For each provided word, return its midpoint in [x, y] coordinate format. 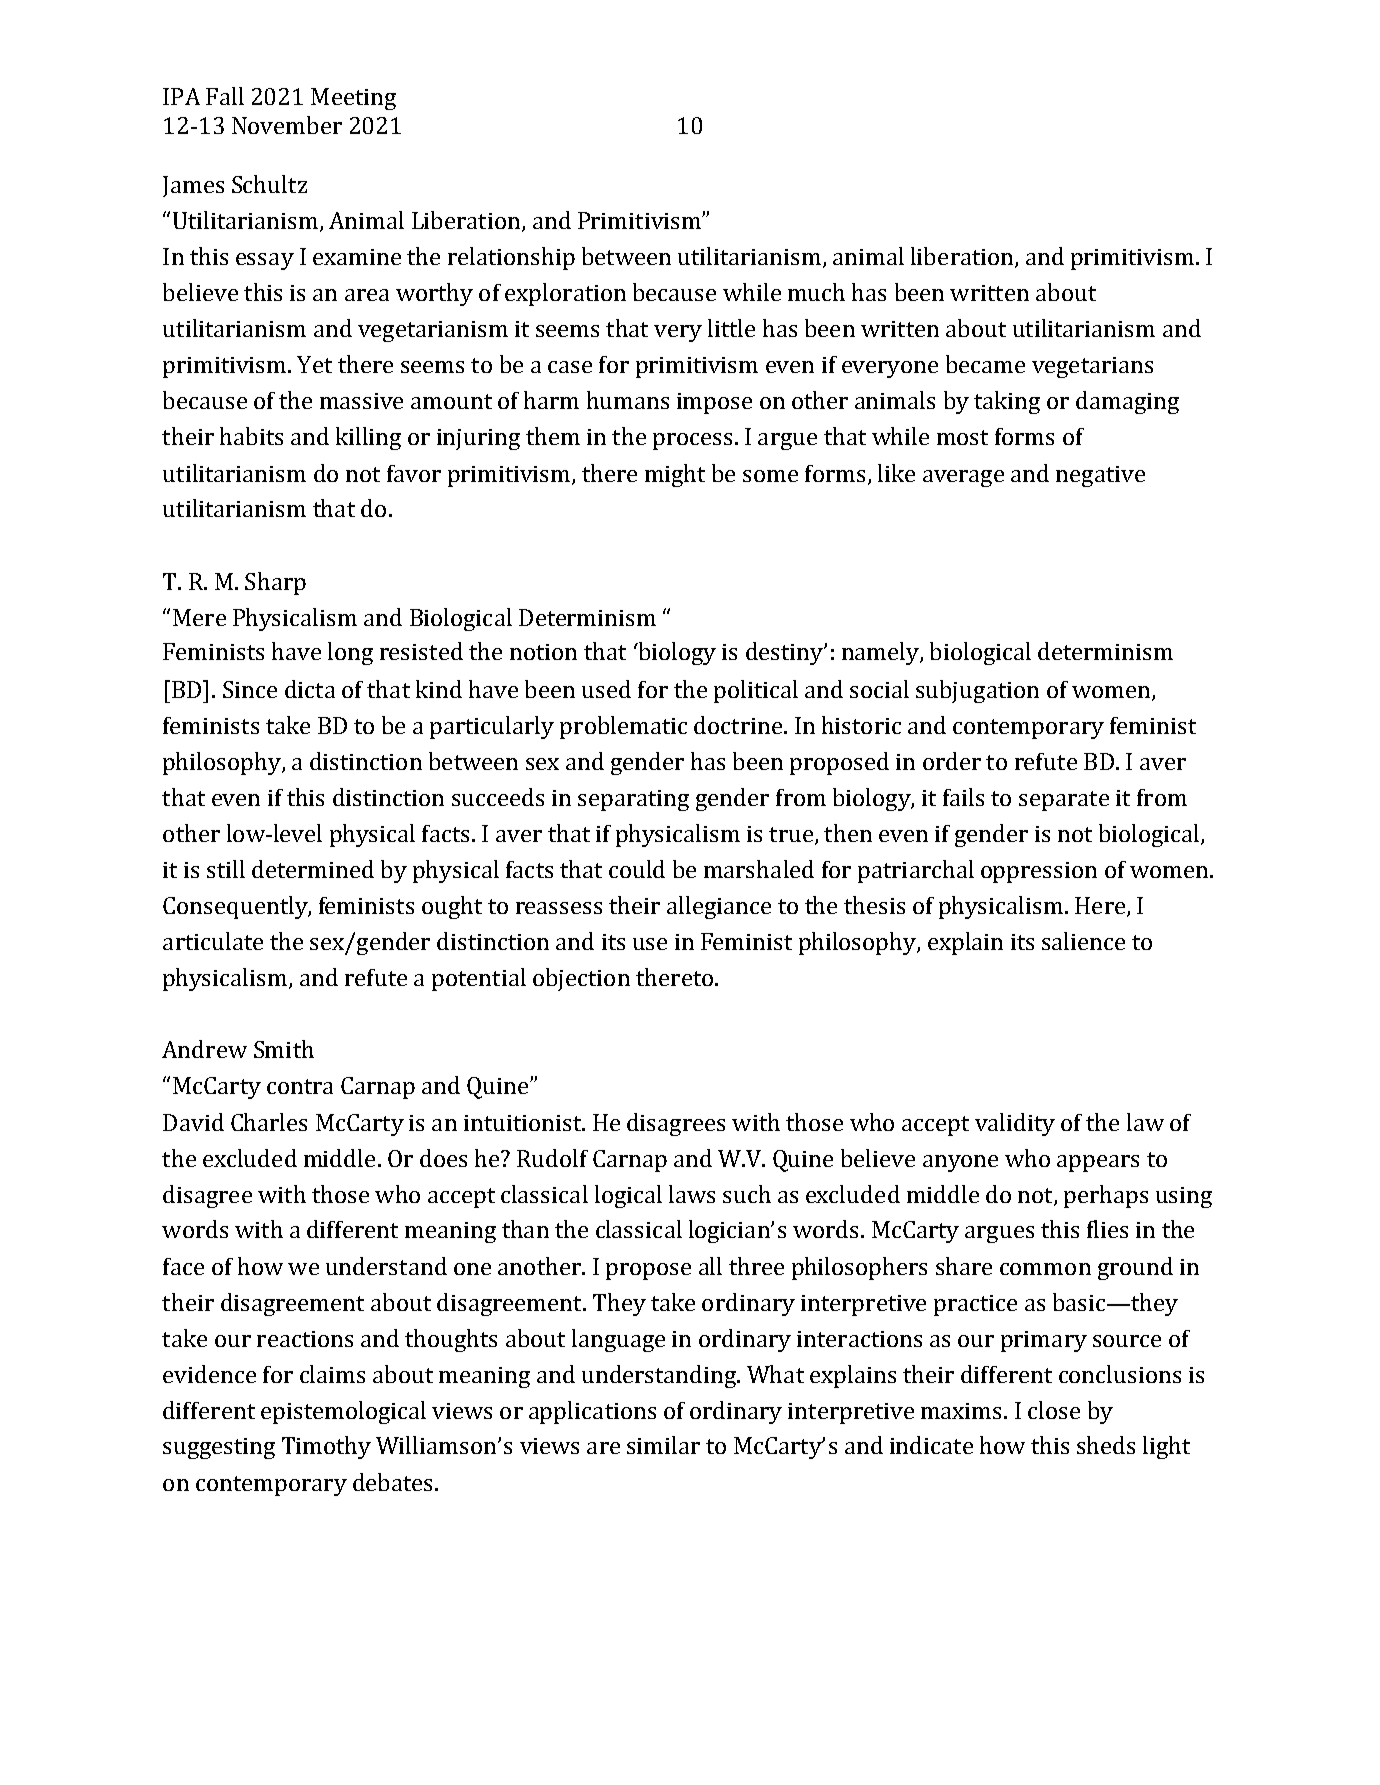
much [816, 292]
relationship [511, 258]
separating [633, 800]
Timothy [326, 1447]
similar [663, 1445]
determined [313, 869]
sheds [1106, 1445]
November [287, 125]
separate [1064, 801]
